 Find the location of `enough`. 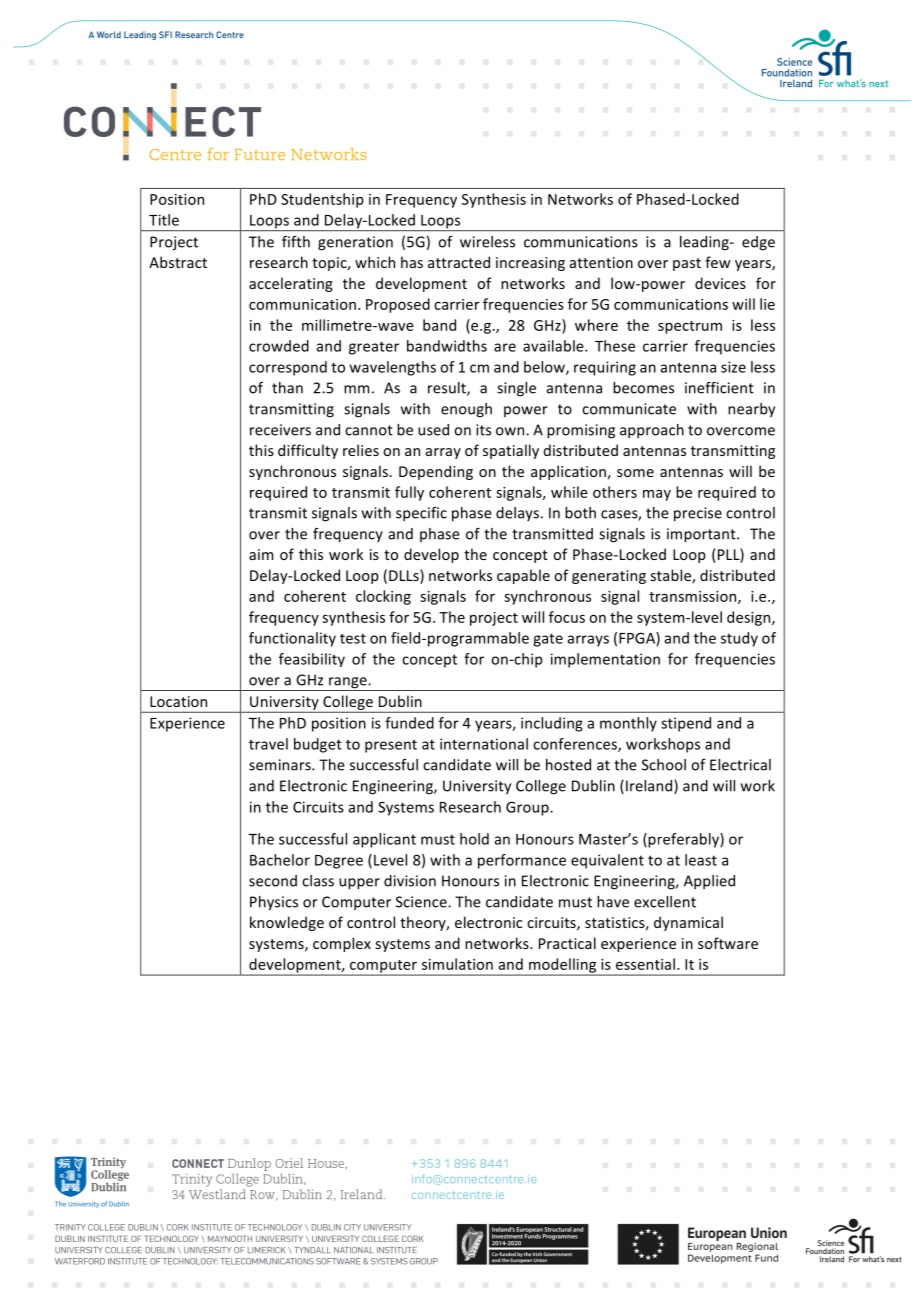

enough is located at coordinates (466, 410).
